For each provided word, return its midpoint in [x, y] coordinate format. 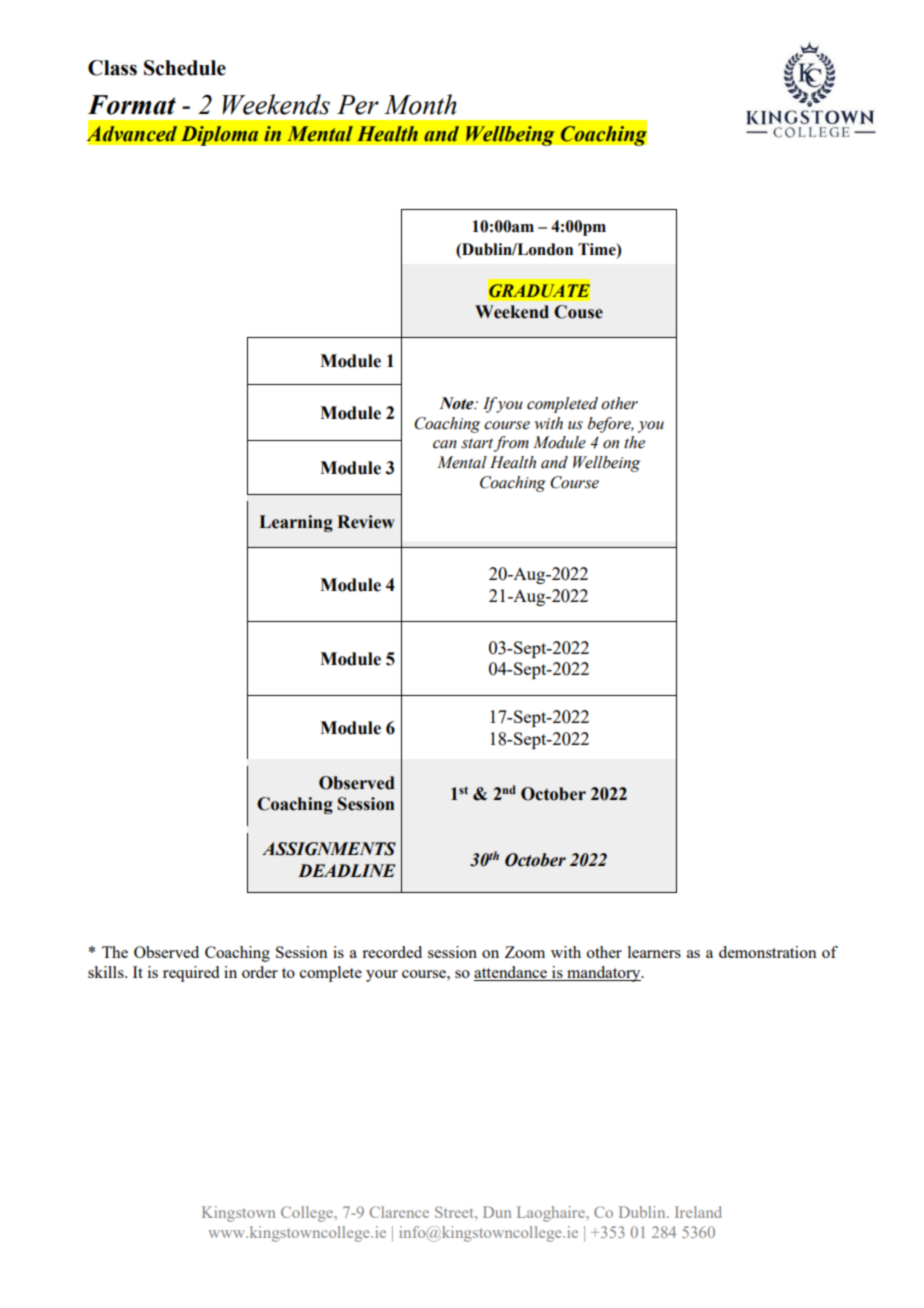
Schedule [185, 68]
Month [420, 104]
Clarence [399, 1212]
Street [455, 1212]
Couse [578, 312]
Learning [296, 523]
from [511, 444]
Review [366, 522]
